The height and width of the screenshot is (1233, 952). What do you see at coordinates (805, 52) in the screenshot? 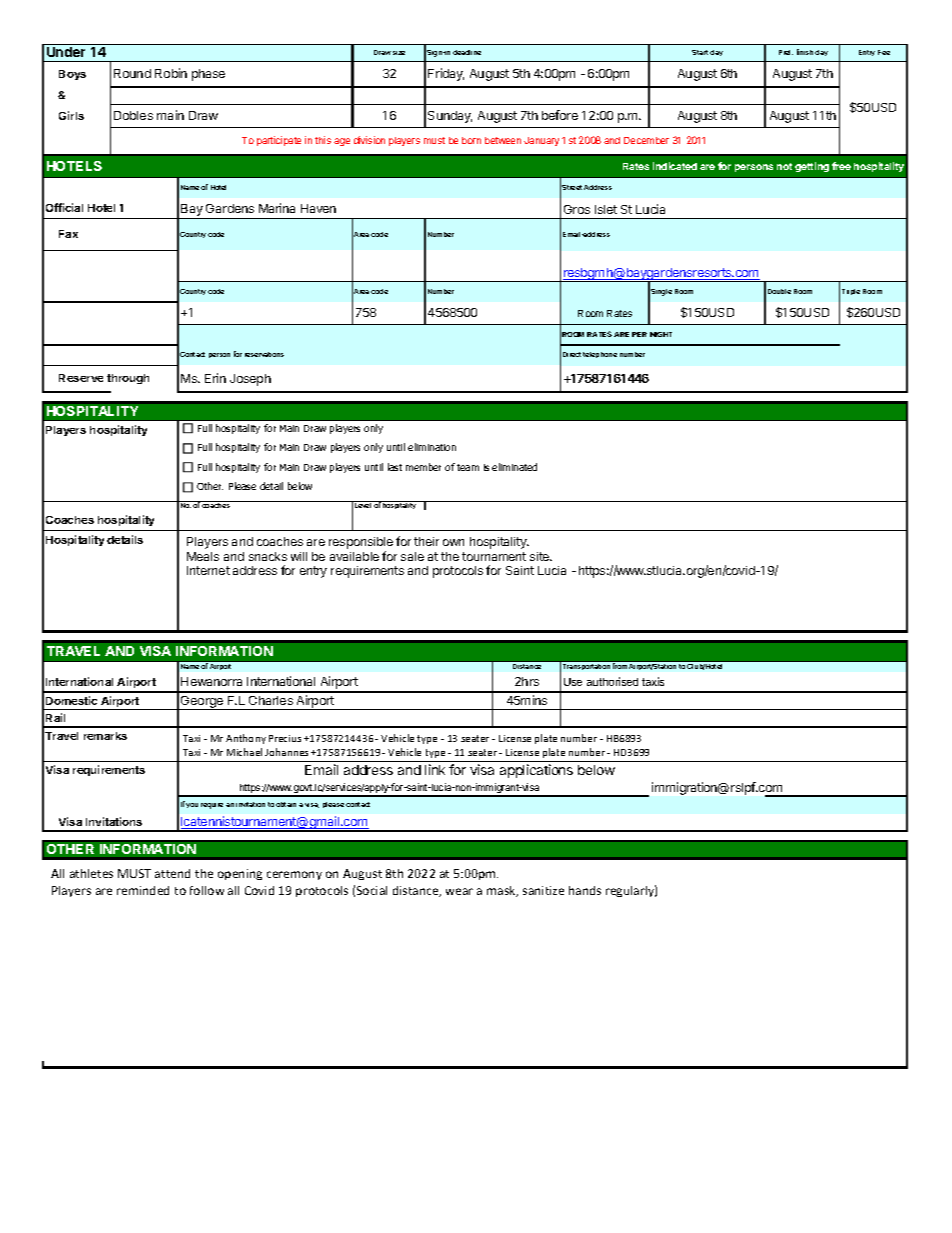
I see `finish` at bounding box center [805, 52].
